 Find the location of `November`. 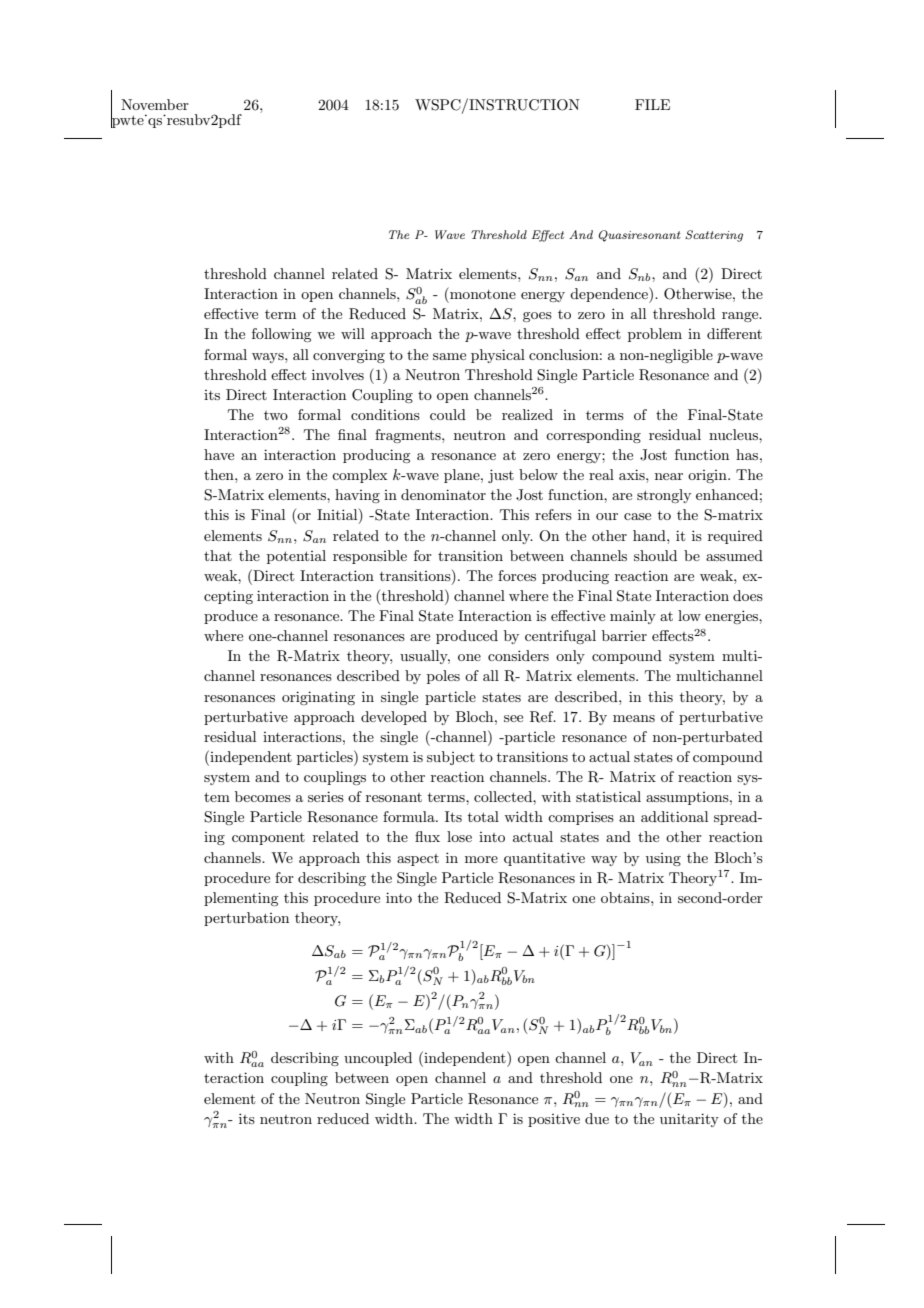

November is located at coordinates (155, 104).
